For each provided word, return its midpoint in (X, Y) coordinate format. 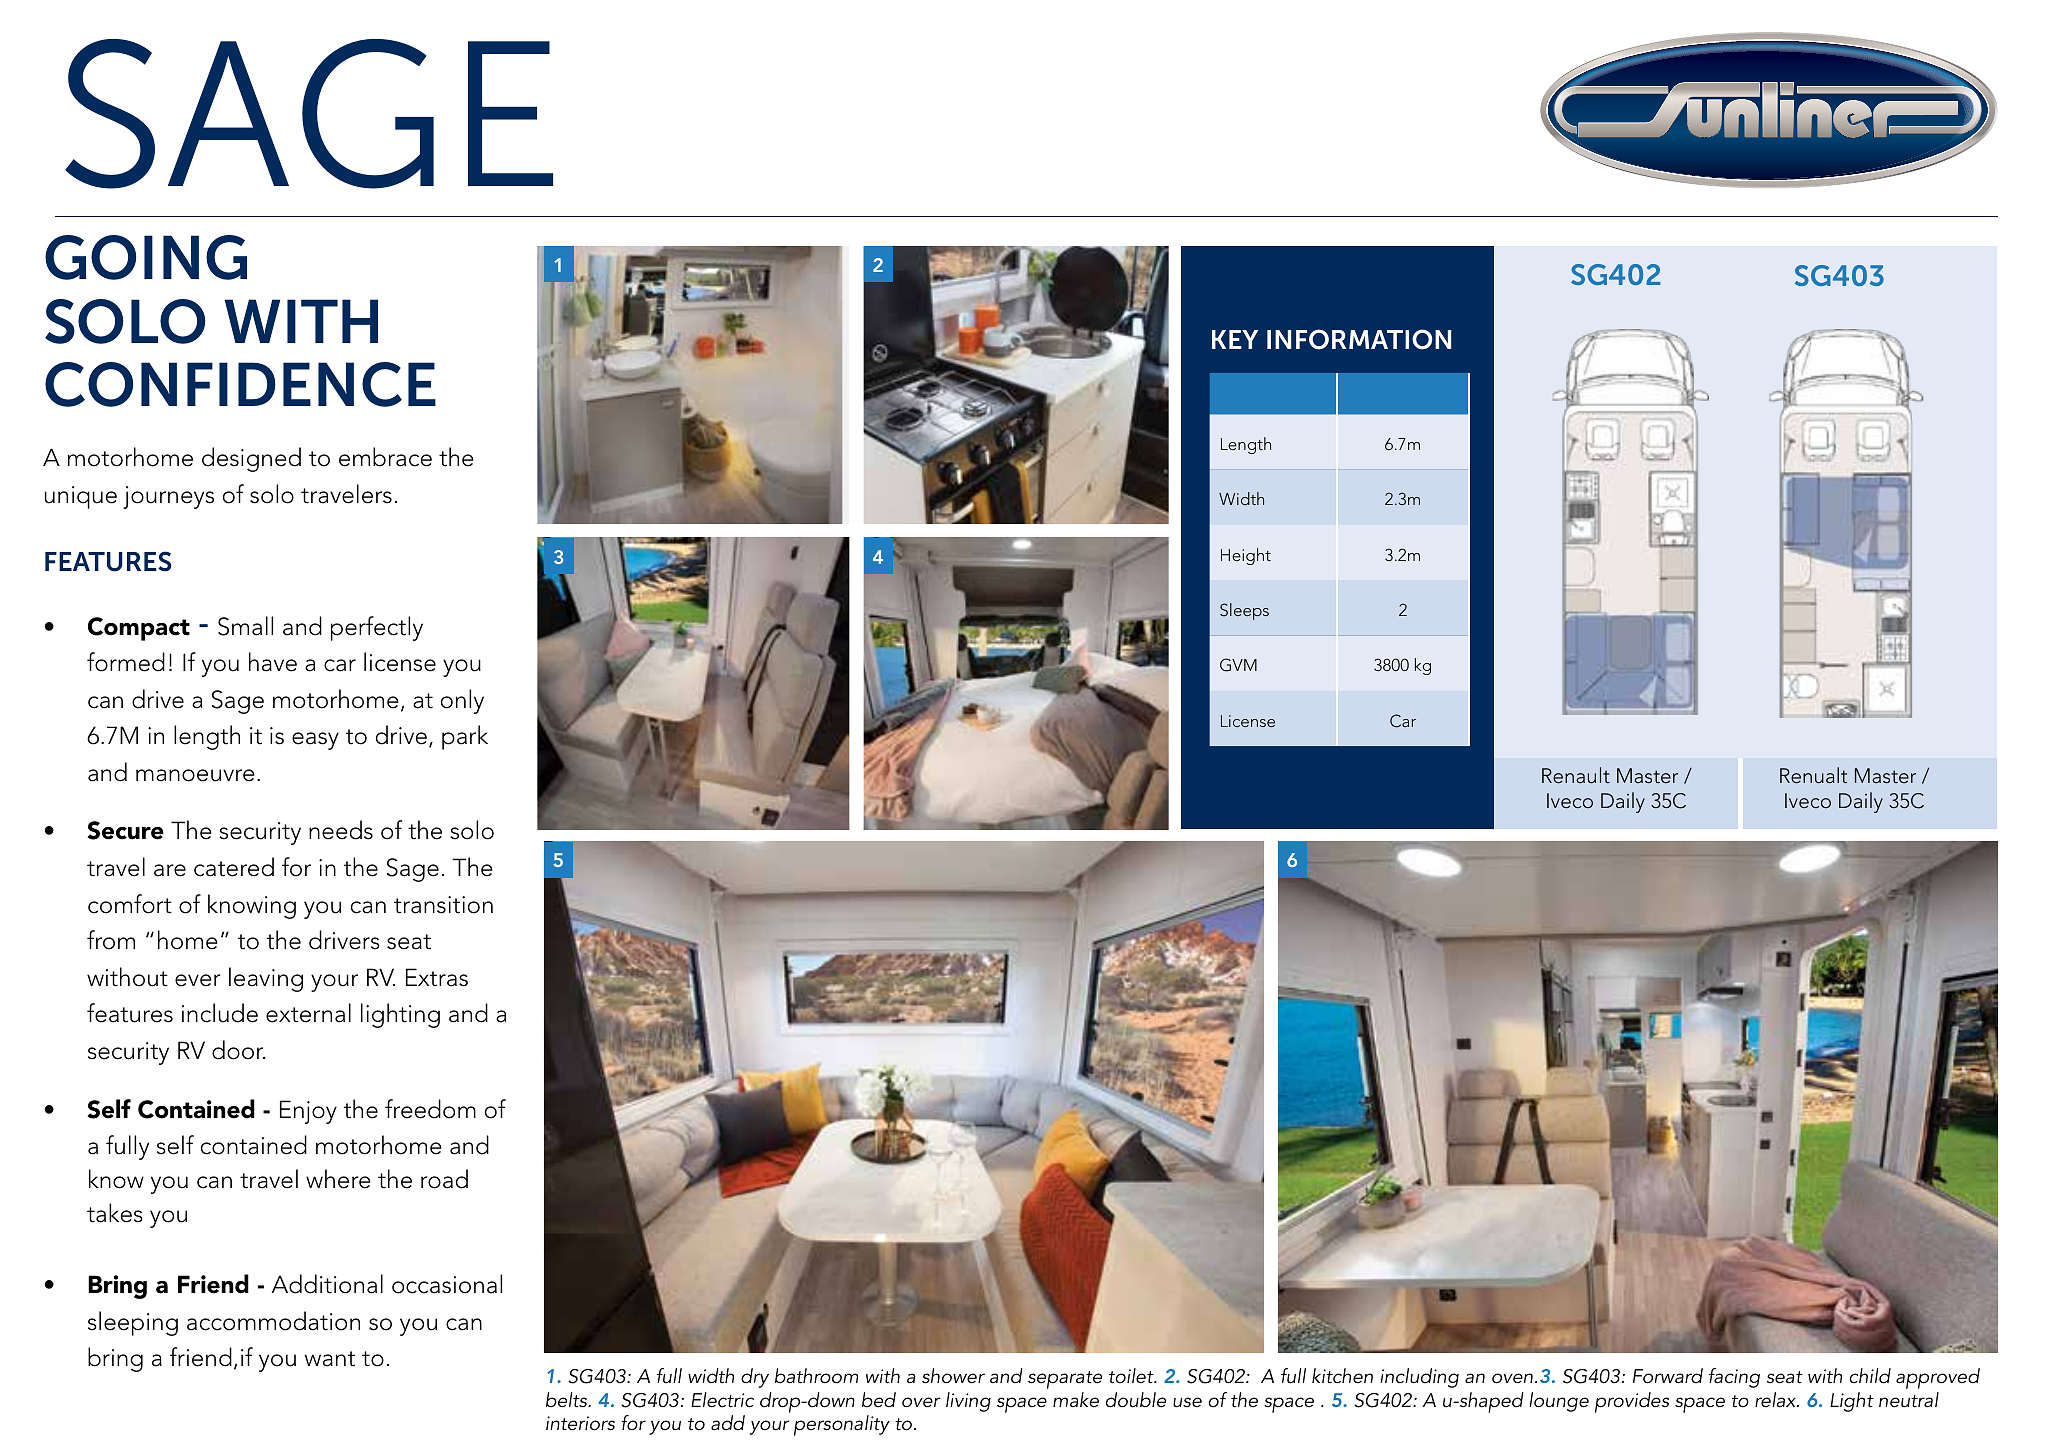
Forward (1668, 1376)
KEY (1235, 339)
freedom (430, 1109)
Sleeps (1244, 611)
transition (443, 905)
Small (245, 626)
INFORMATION (1359, 339)
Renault (1576, 775)
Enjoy (308, 1112)
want (330, 1359)
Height (1246, 556)
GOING (146, 257)
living (968, 1402)
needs (341, 830)
